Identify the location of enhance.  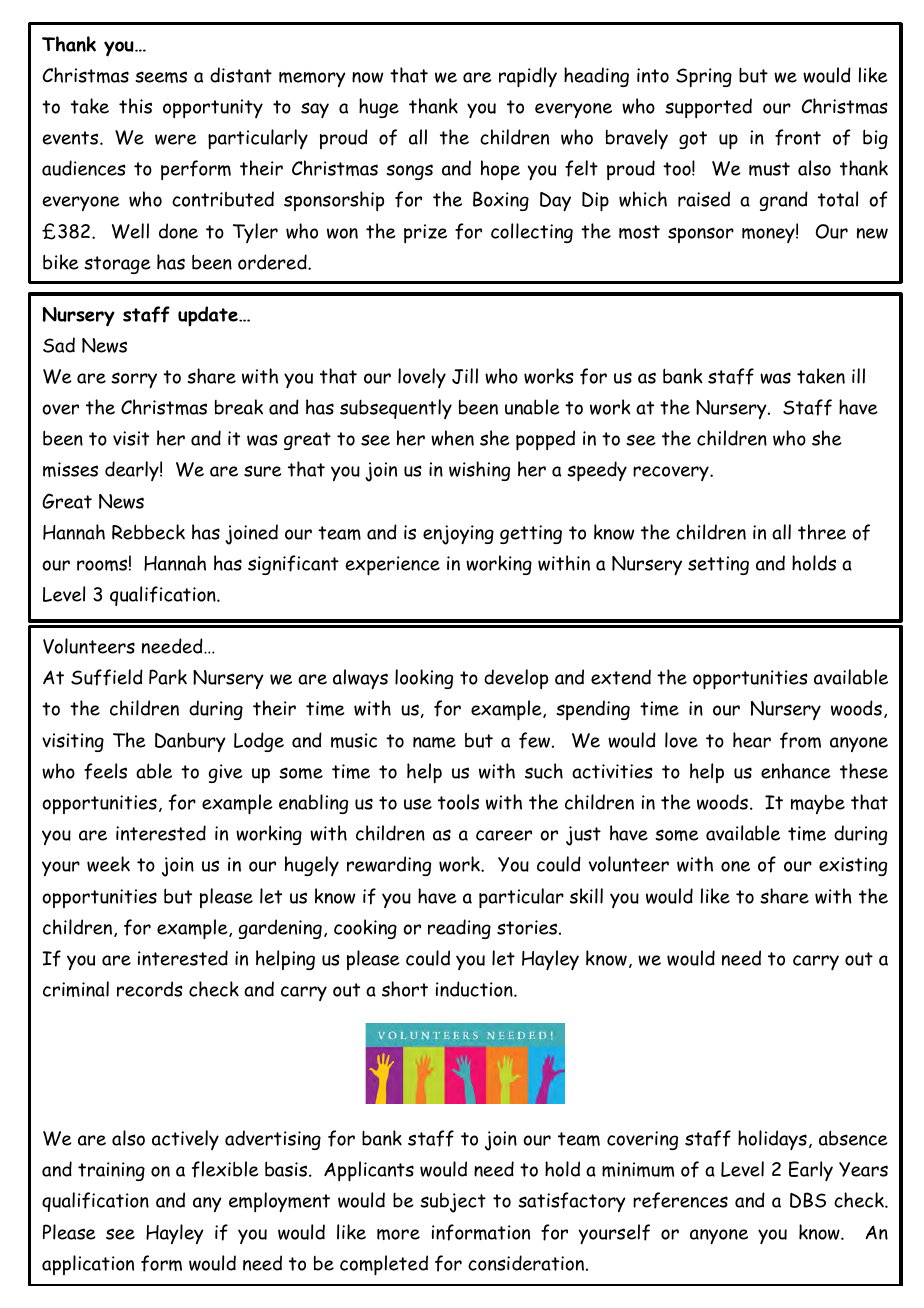
(796, 771).
